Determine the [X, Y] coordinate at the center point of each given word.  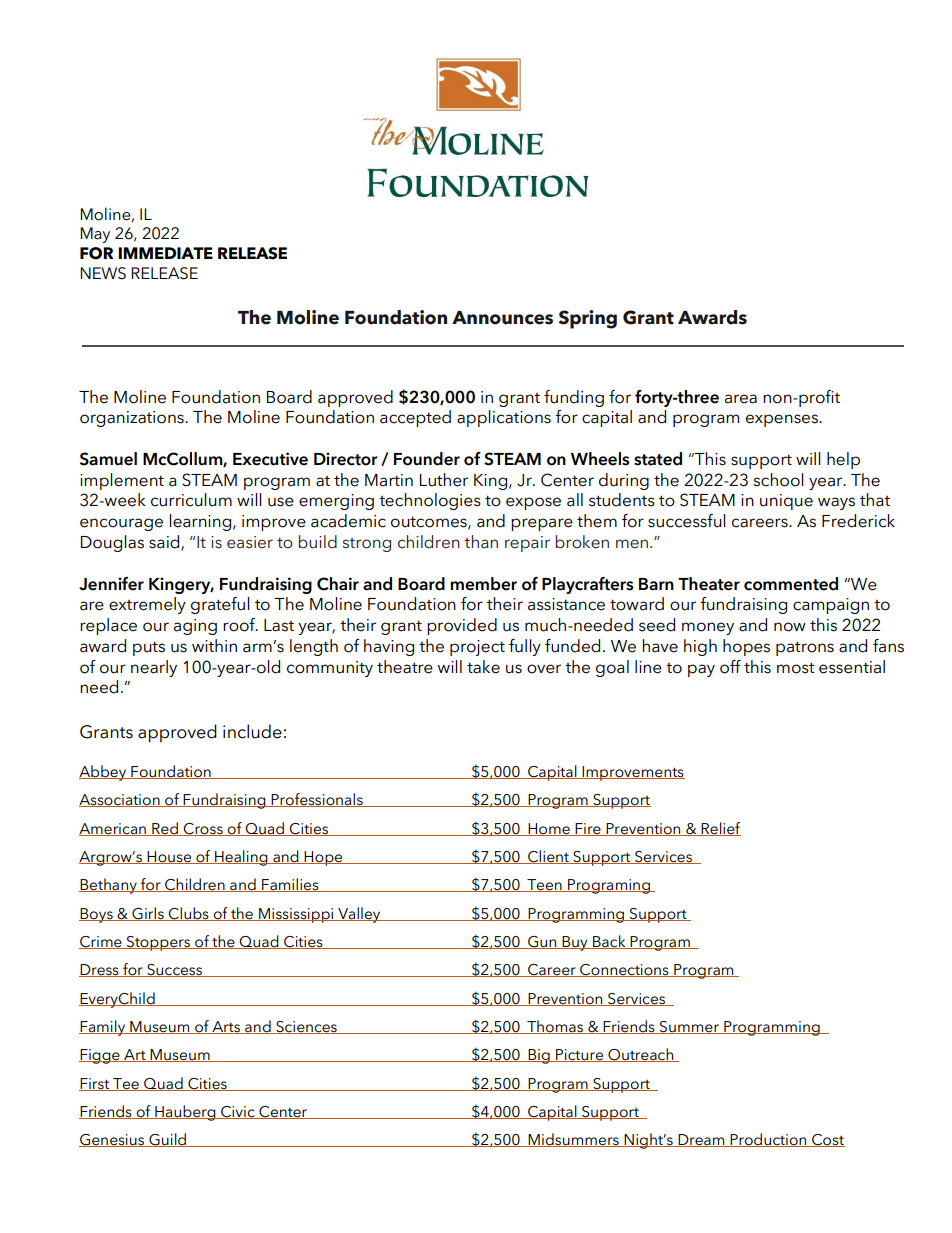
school [778, 480]
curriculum [191, 500]
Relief [720, 829]
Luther [444, 480]
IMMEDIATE [165, 253]
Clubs [189, 914]
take [483, 667]
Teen [544, 885]
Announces [502, 318]
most [796, 668]
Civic [238, 1112]
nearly [154, 668]
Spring [587, 319]
